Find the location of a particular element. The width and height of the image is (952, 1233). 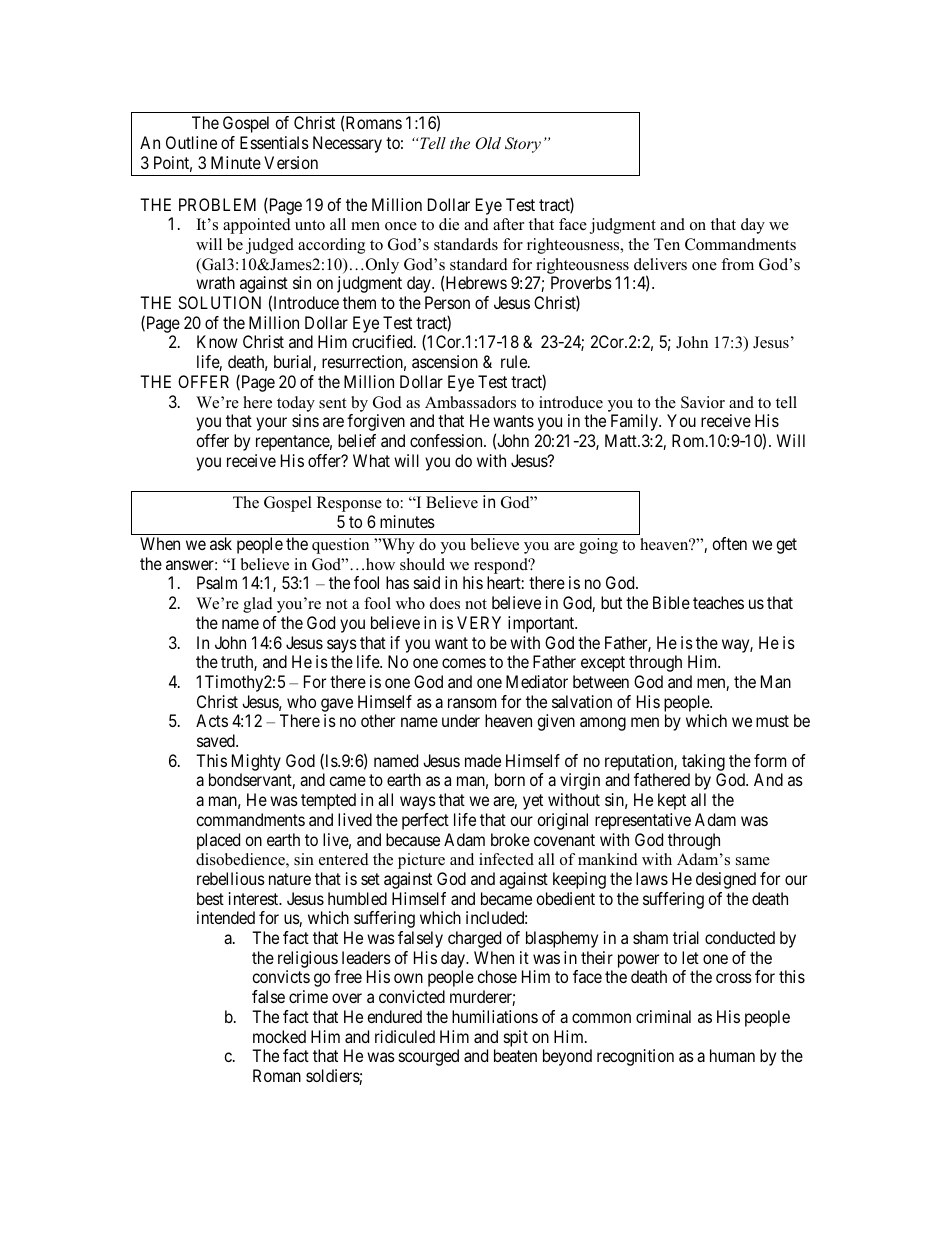

confession is located at coordinates (447, 440).
